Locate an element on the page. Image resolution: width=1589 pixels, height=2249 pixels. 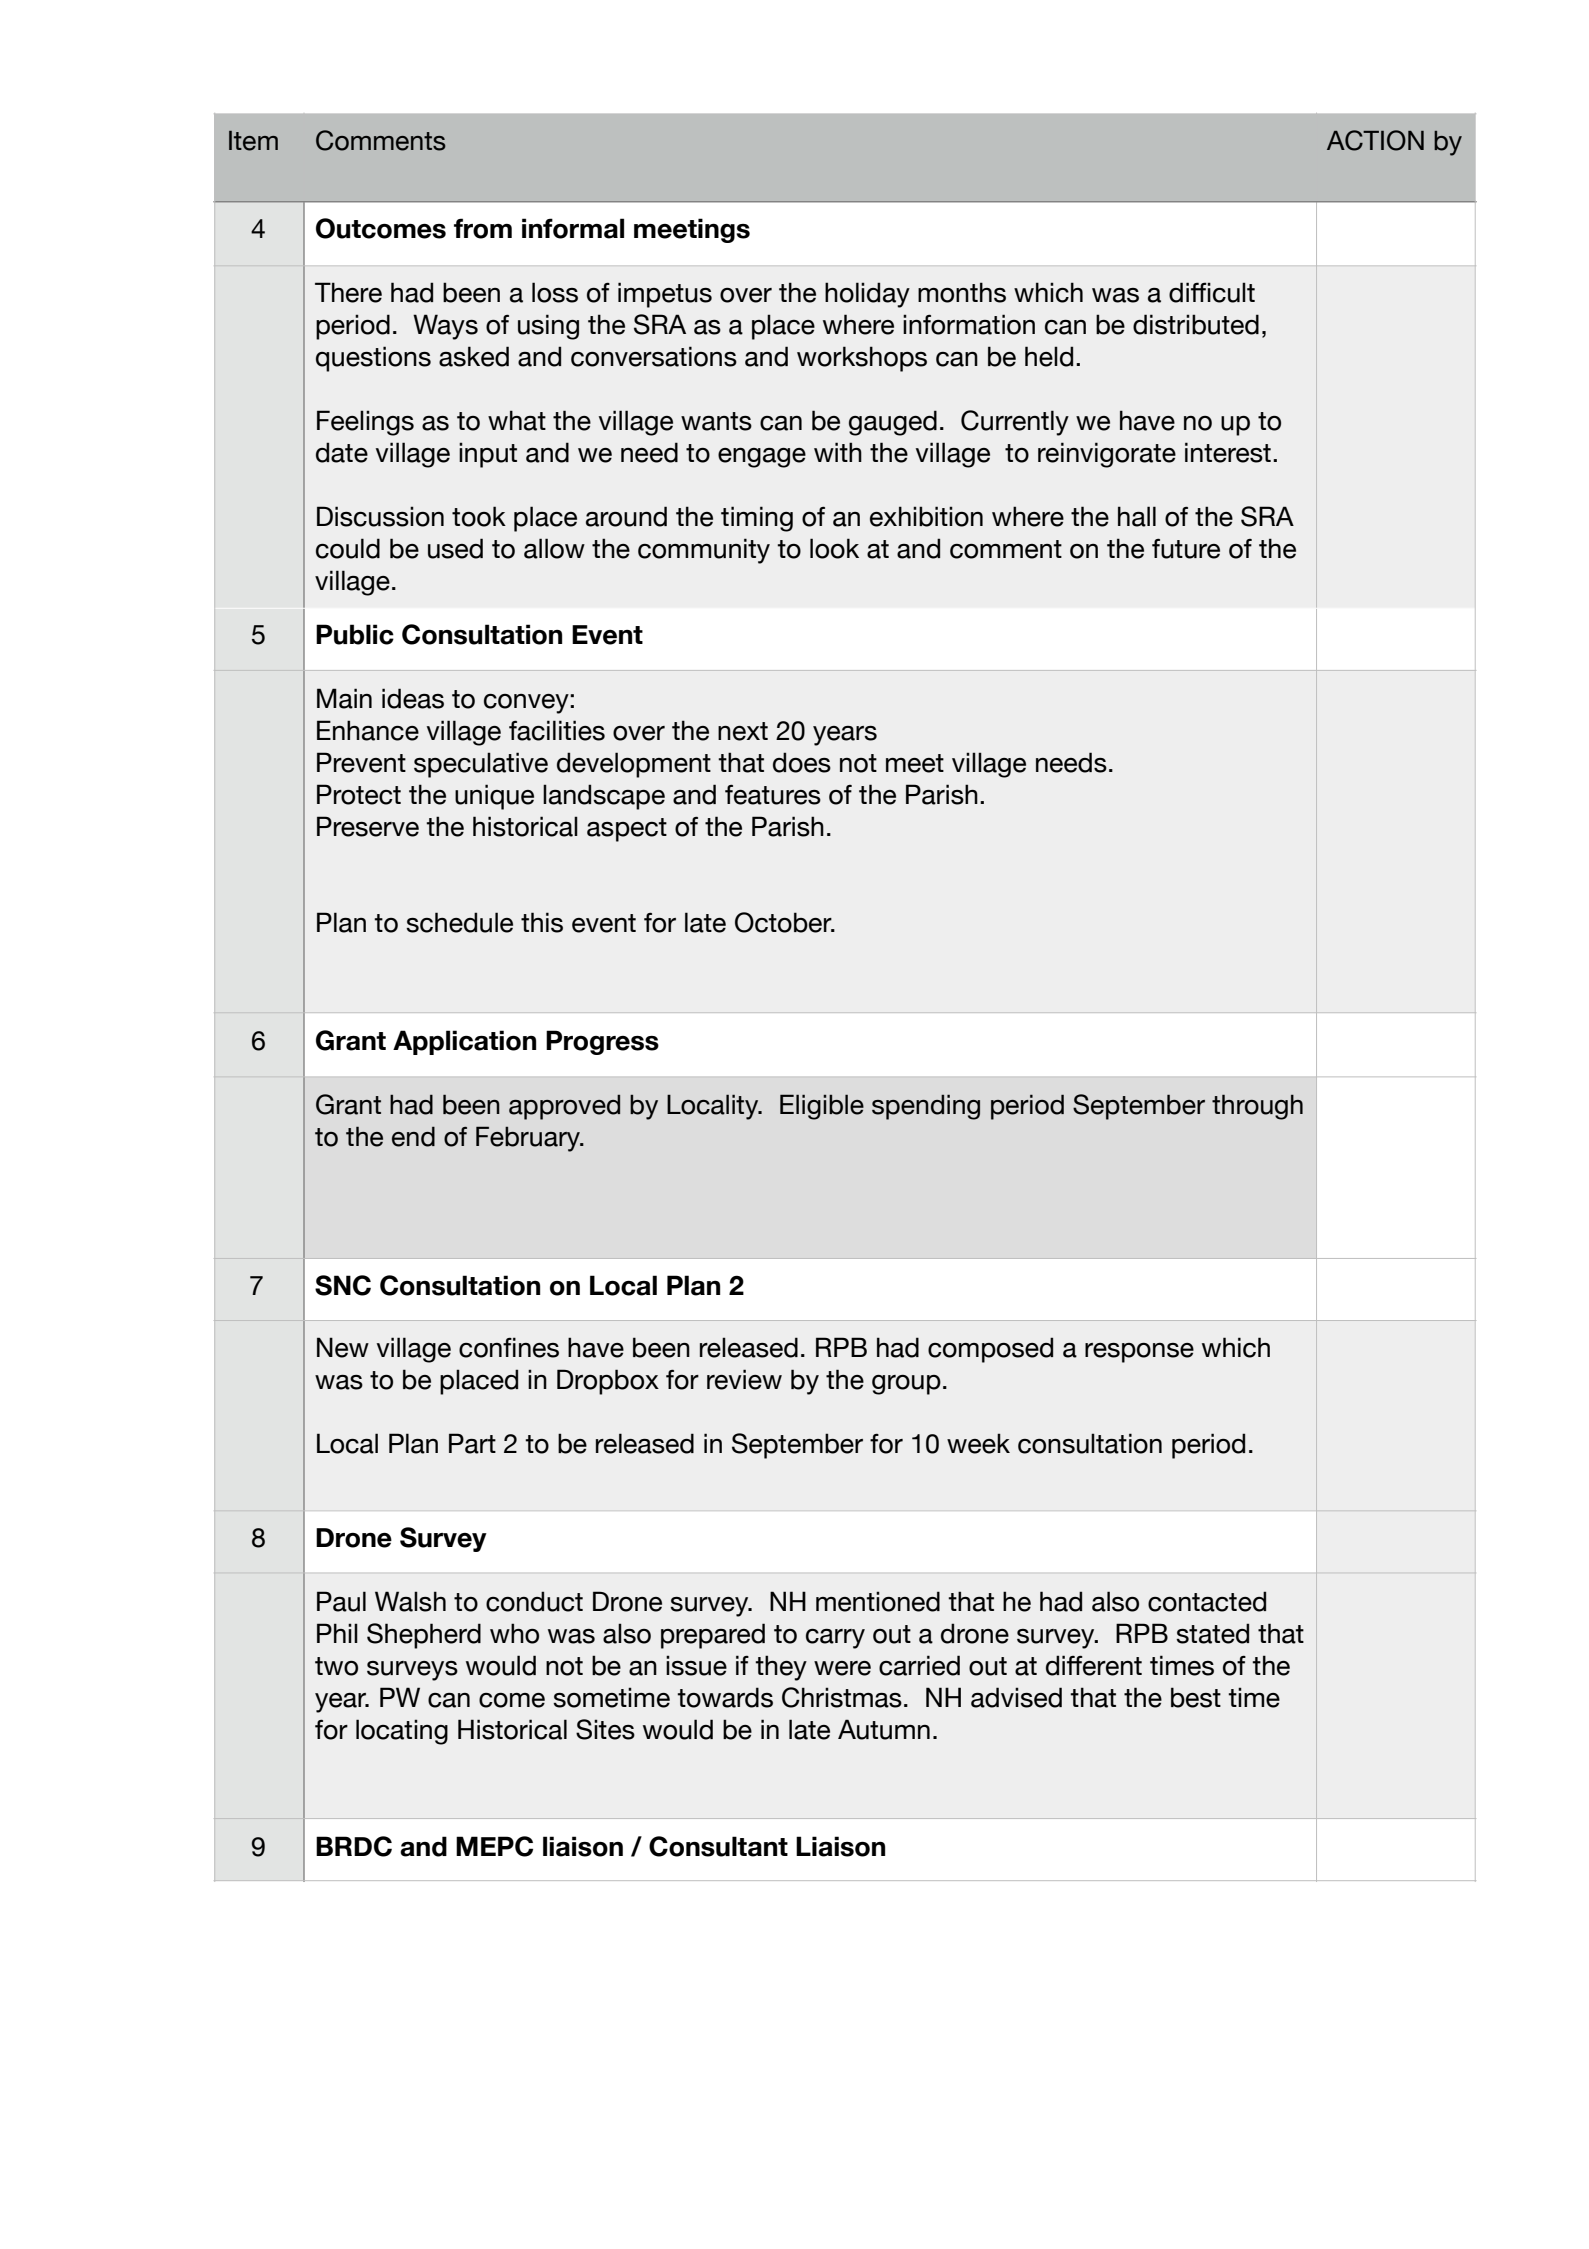
Application is located at coordinates (464, 1042).
